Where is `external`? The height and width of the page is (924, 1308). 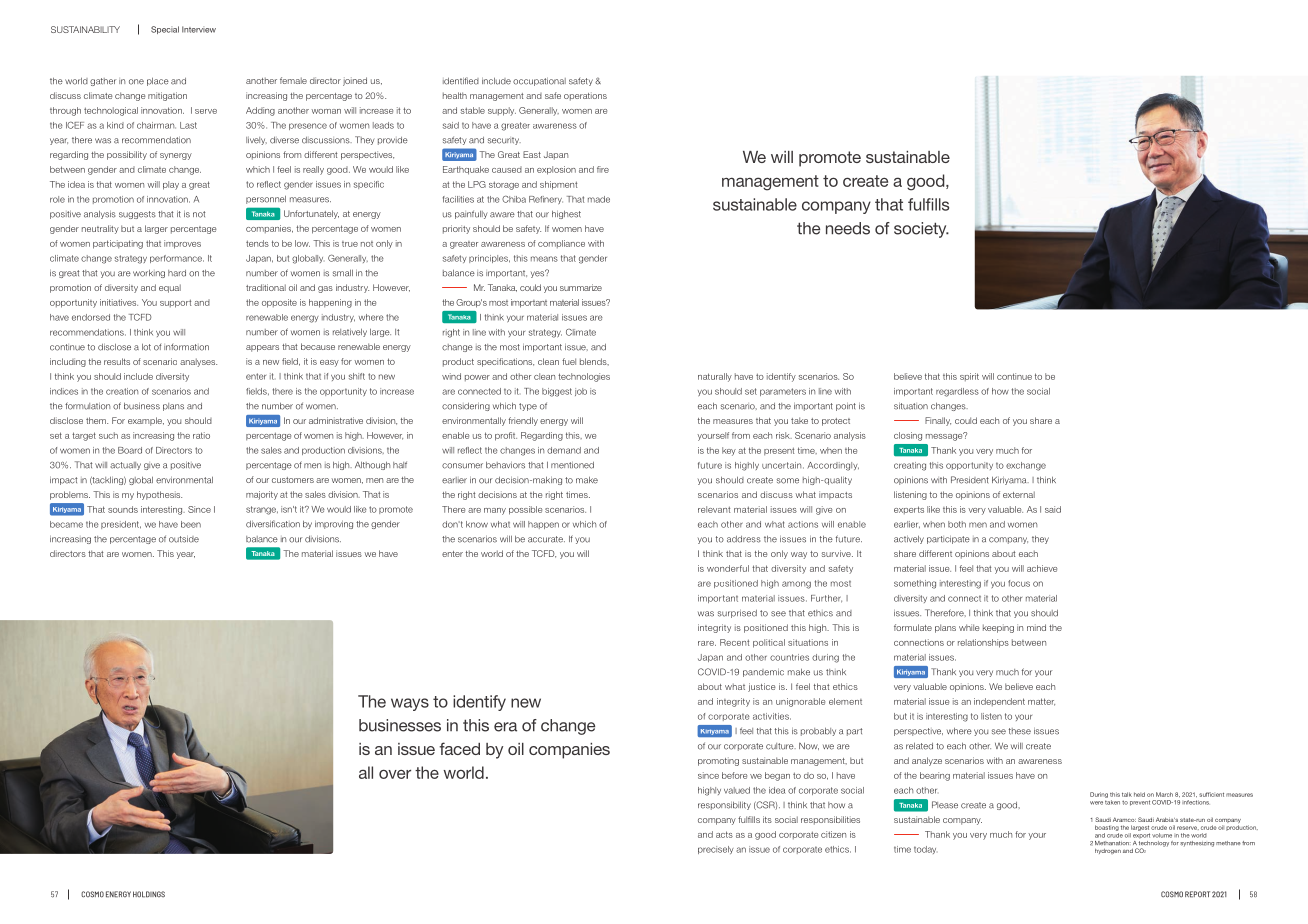
external is located at coordinates (1019, 494).
